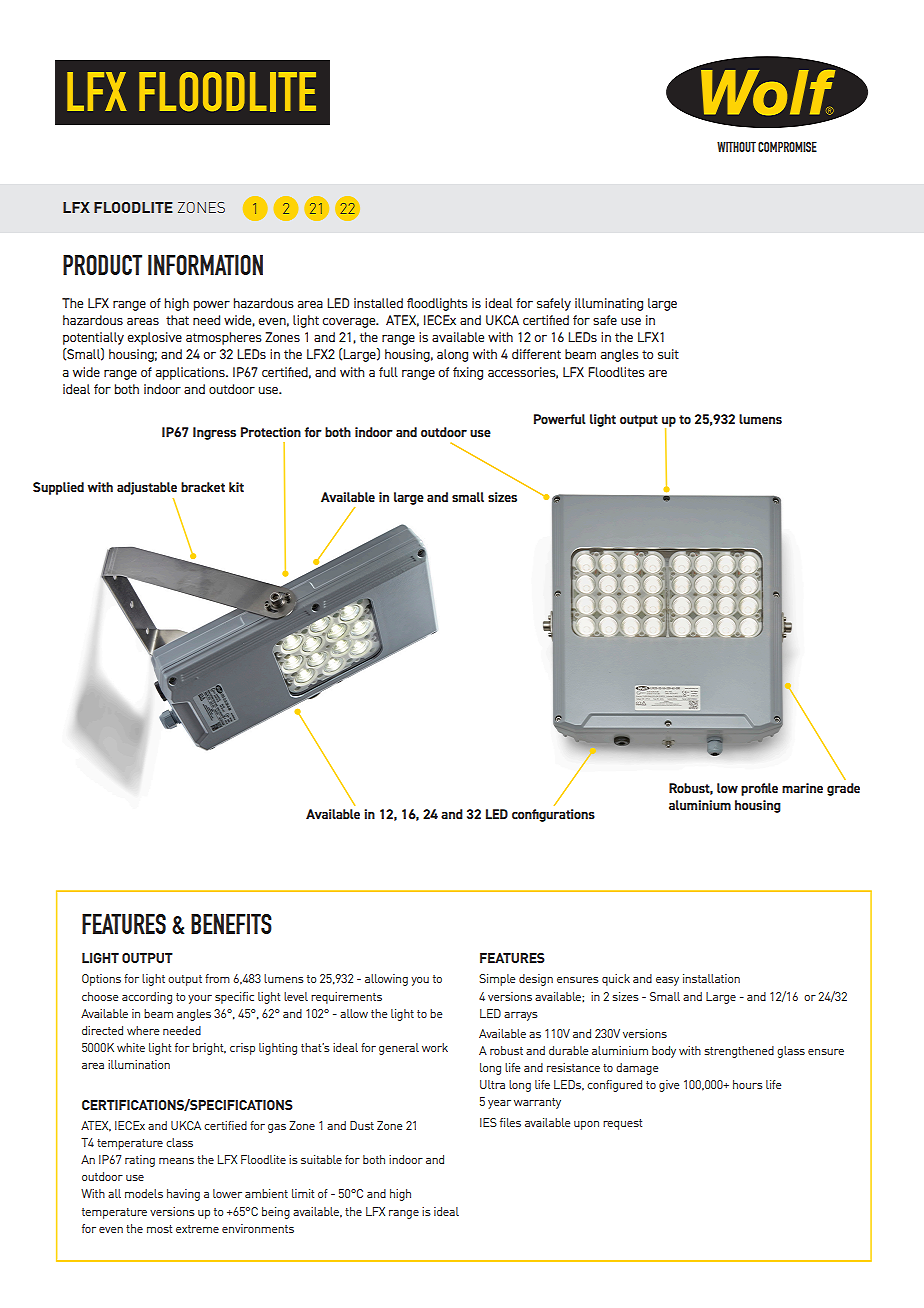 The width and height of the screenshot is (924, 1308). What do you see at coordinates (102, 265) in the screenshot?
I see `PRODUCT` at bounding box center [102, 265].
